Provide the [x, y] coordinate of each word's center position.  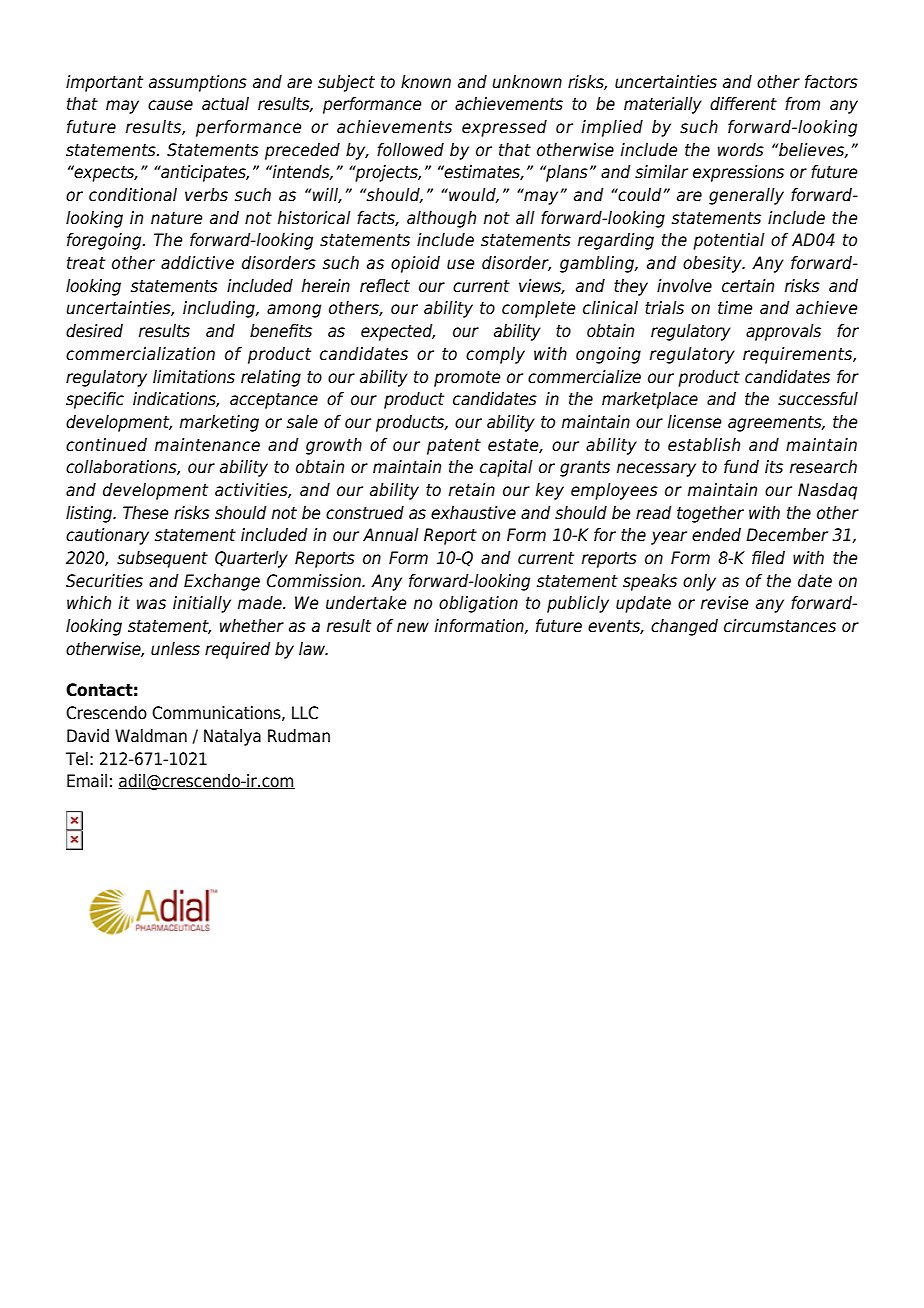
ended [716, 535]
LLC [305, 713]
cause [170, 105]
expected [398, 332]
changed [684, 627]
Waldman [151, 736]
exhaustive [473, 513]
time [735, 308]
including [220, 309]
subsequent [162, 559]
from [802, 104]
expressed [504, 128]
